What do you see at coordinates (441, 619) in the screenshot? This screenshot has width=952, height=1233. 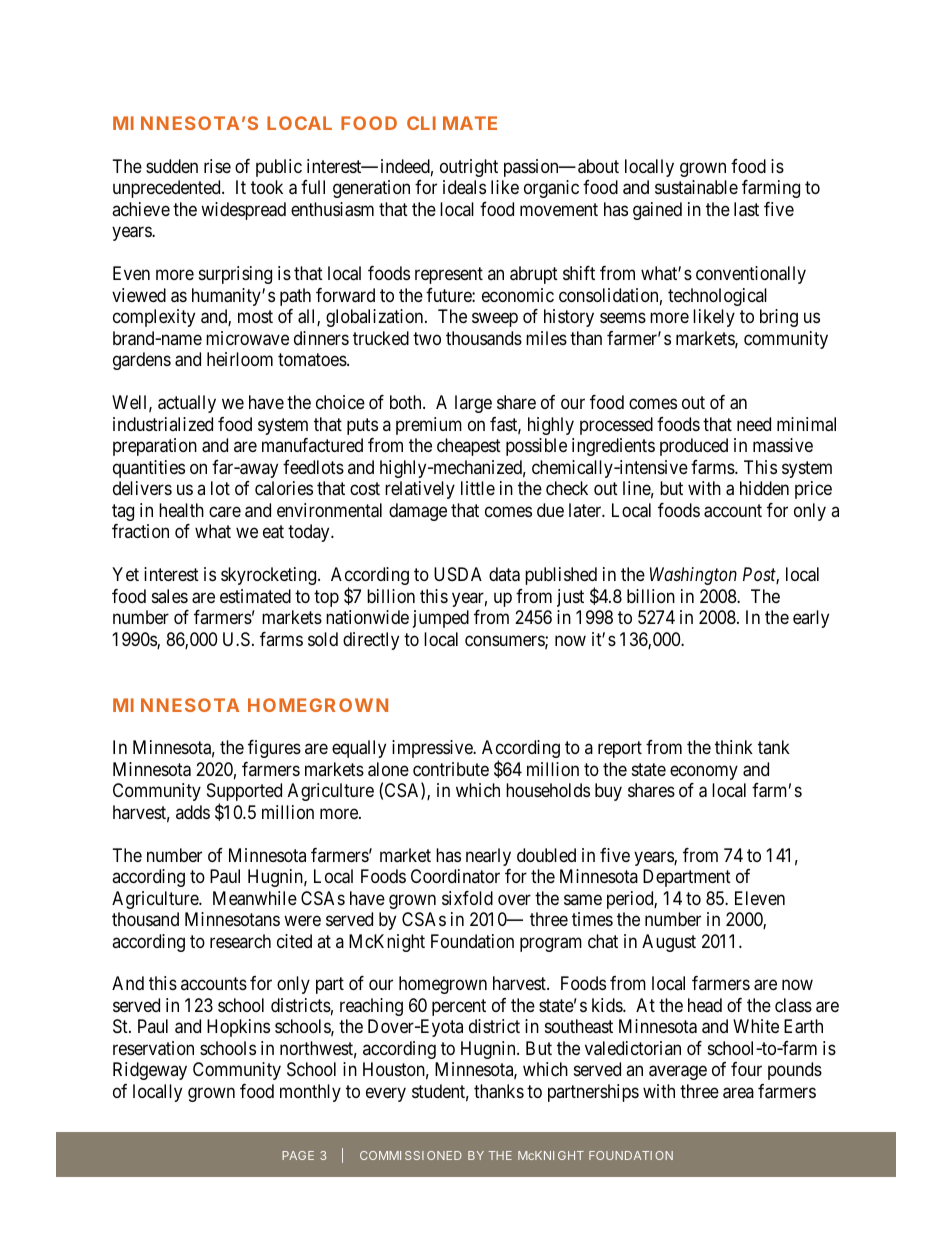 I see `jumped` at bounding box center [441, 619].
